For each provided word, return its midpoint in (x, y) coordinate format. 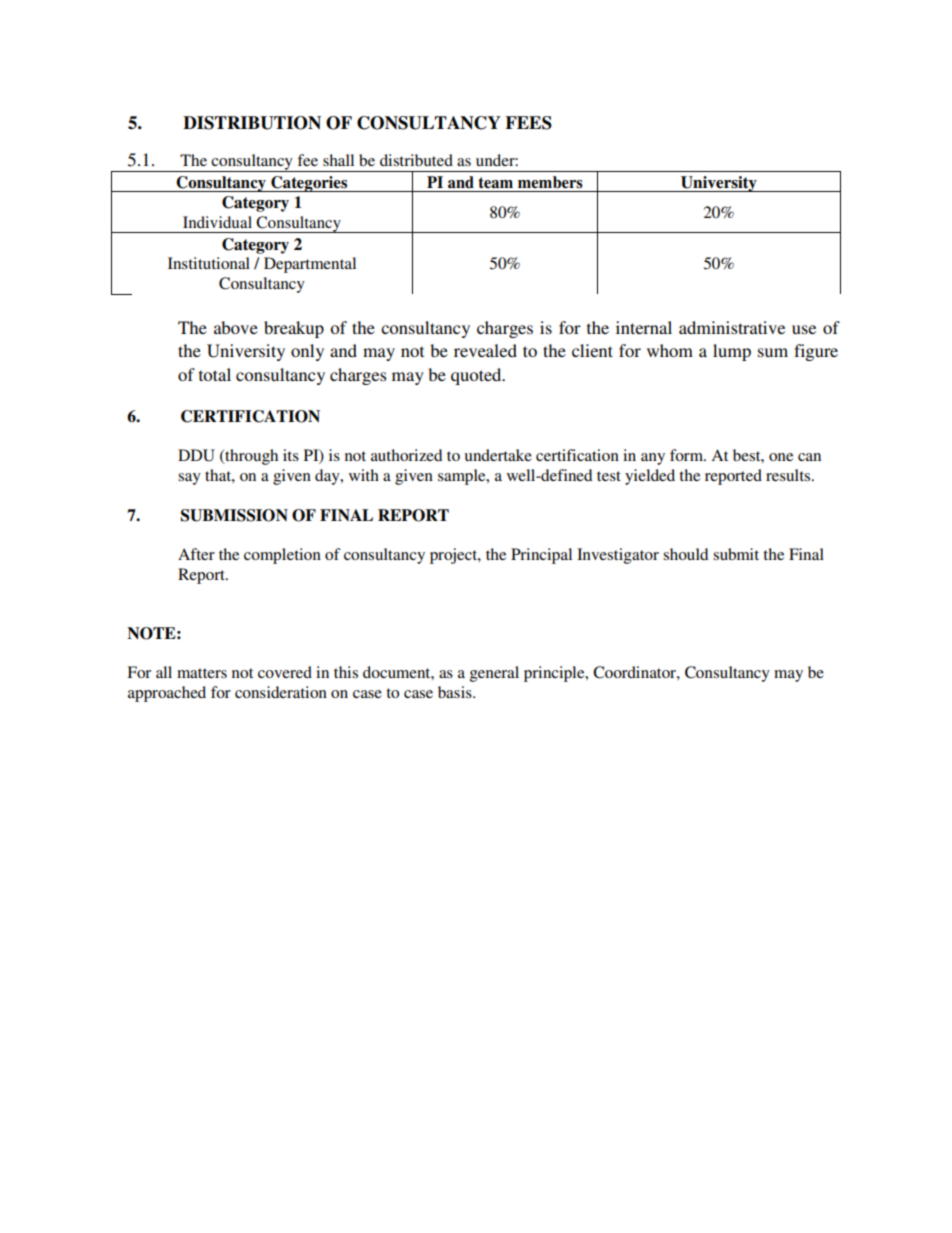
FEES (528, 123)
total (215, 374)
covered (285, 672)
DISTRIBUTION (252, 123)
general (494, 674)
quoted (477, 376)
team (495, 183)
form (687, 455)
